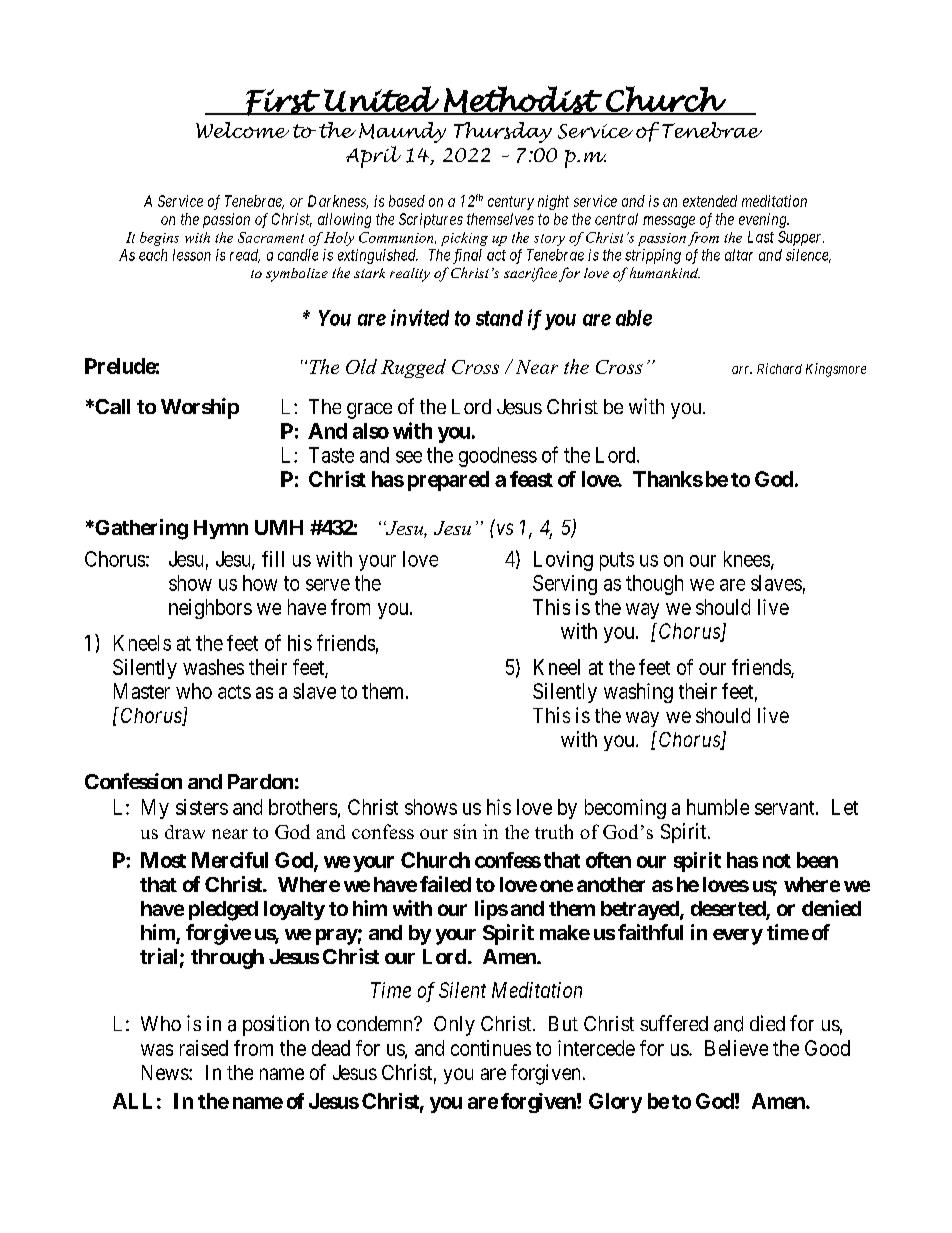 The image size is (952, 1233). What do you see at coordinates (491, 1048) in the screenshot?
I see `continues` at bounding box center [491, 1048].
